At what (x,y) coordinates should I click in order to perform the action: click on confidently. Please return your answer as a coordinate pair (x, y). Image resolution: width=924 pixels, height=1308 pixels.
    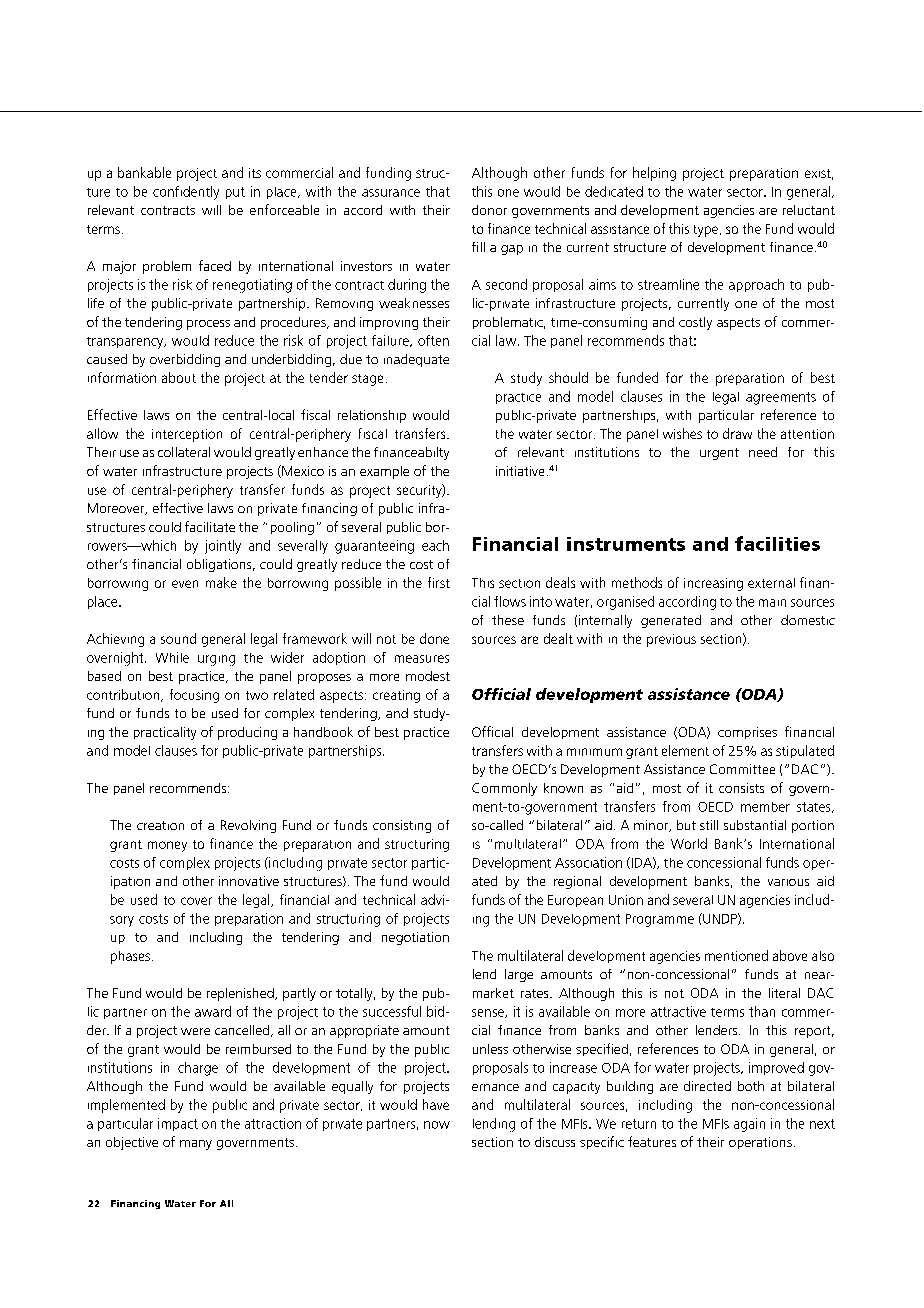
    Looking at the image, I should click on (186, 193).
